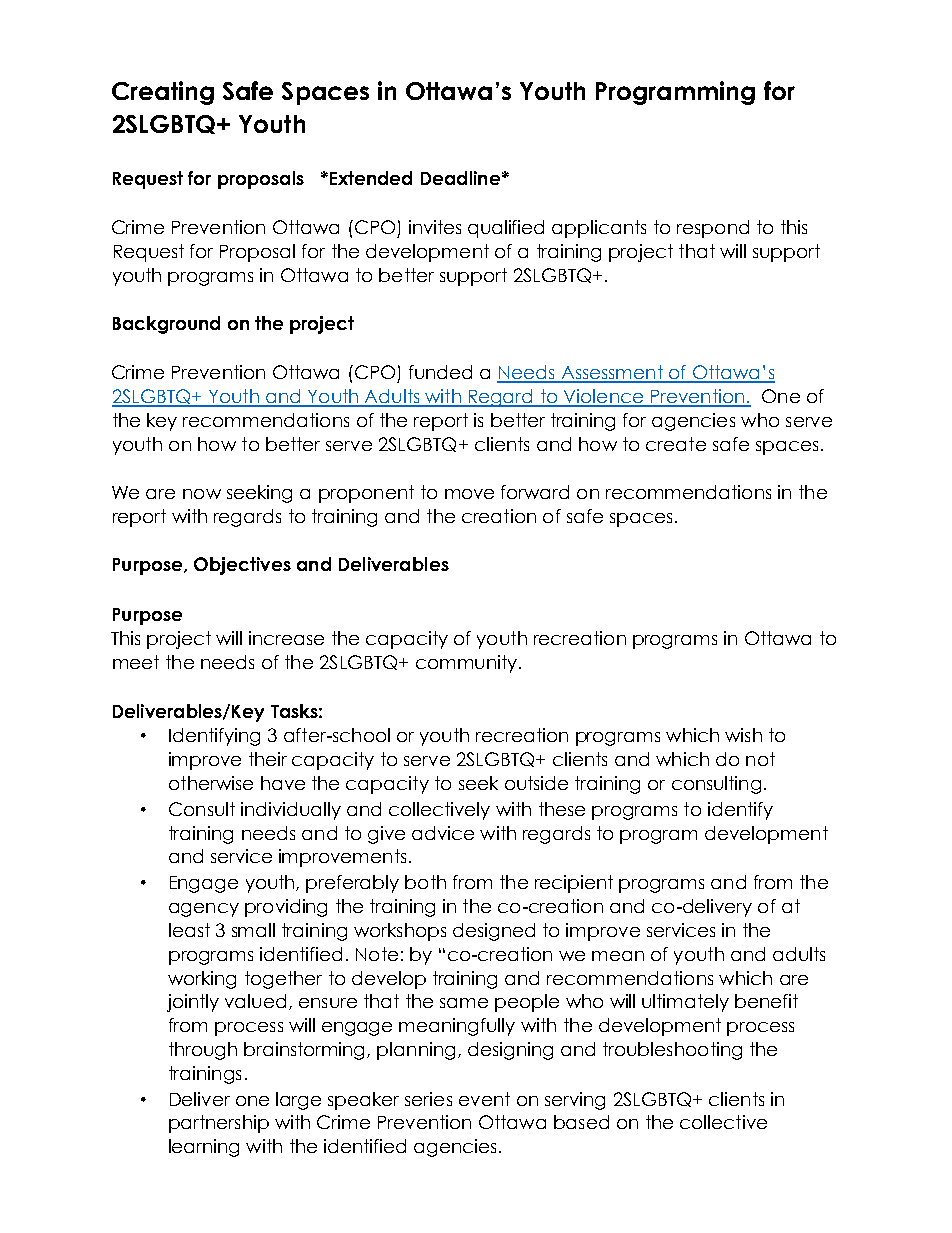 This page has width=952, height=1233. Describe the element at coordinates (743, 735) in the page. I see `wish` at that location.
